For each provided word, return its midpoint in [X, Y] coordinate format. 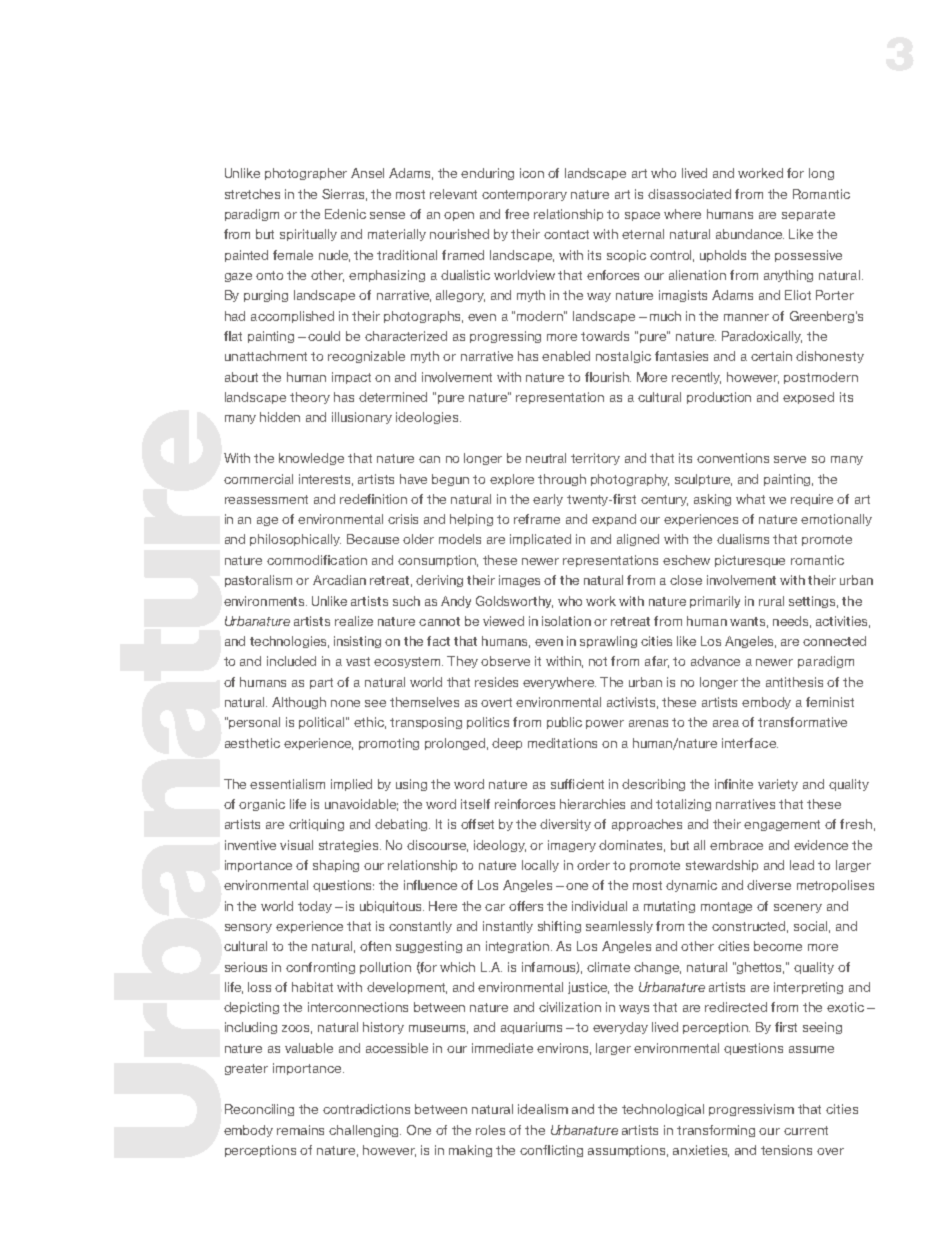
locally [540, 866]
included [291, 661]
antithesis [794, 682]
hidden [280, 417]
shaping [336, 866]
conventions [733, 458]
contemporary [524, 195]
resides [496, 682]
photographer [306, 174]
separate [808, 215]
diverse [769, 885]
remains [300, 1130]
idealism [543, 1109]
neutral [546, 458]
